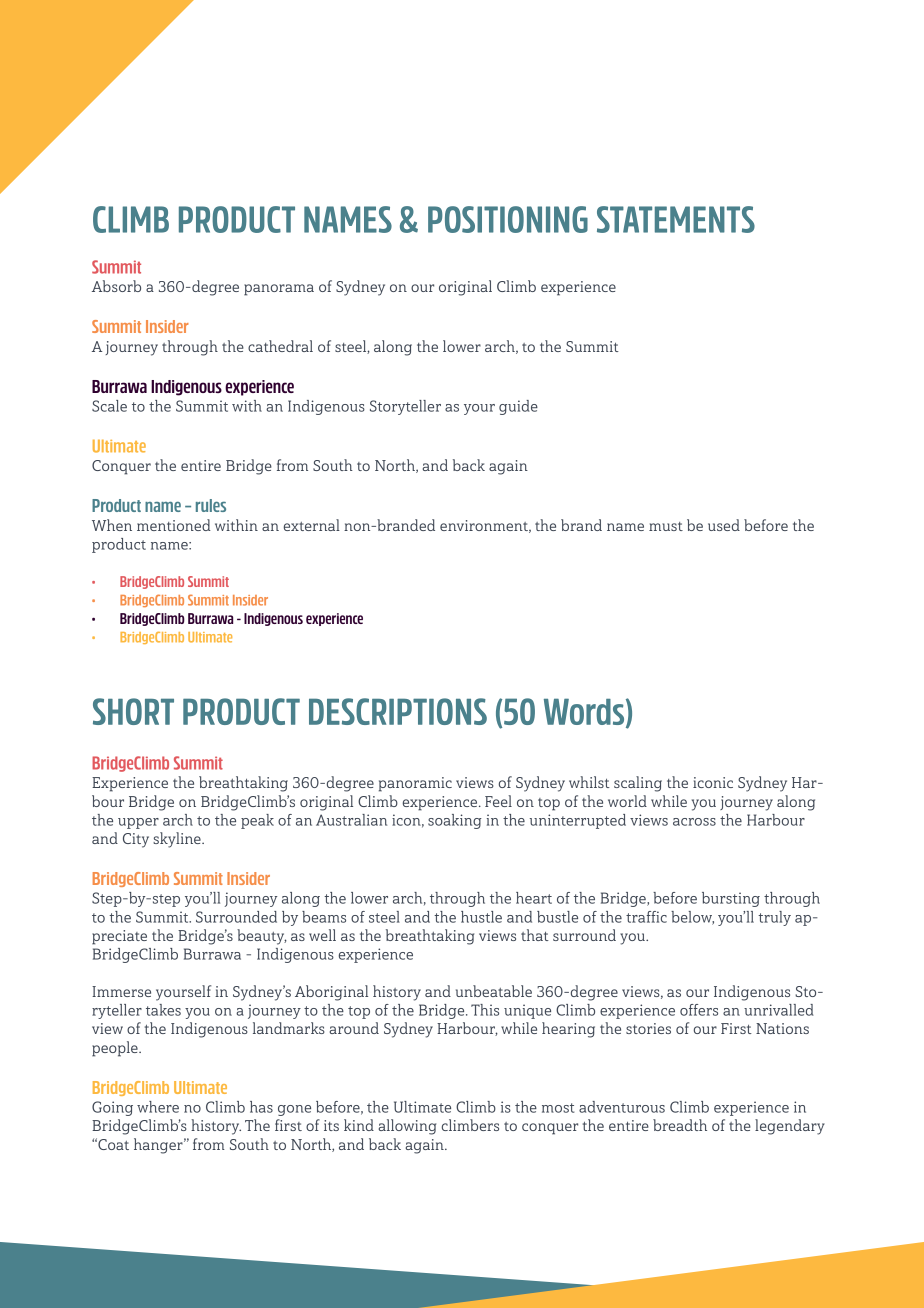 This screenshot has width=924, height=1308. Describe the element at coordinates (178, 840) in the screenshot. I see `skyline` at that location.
